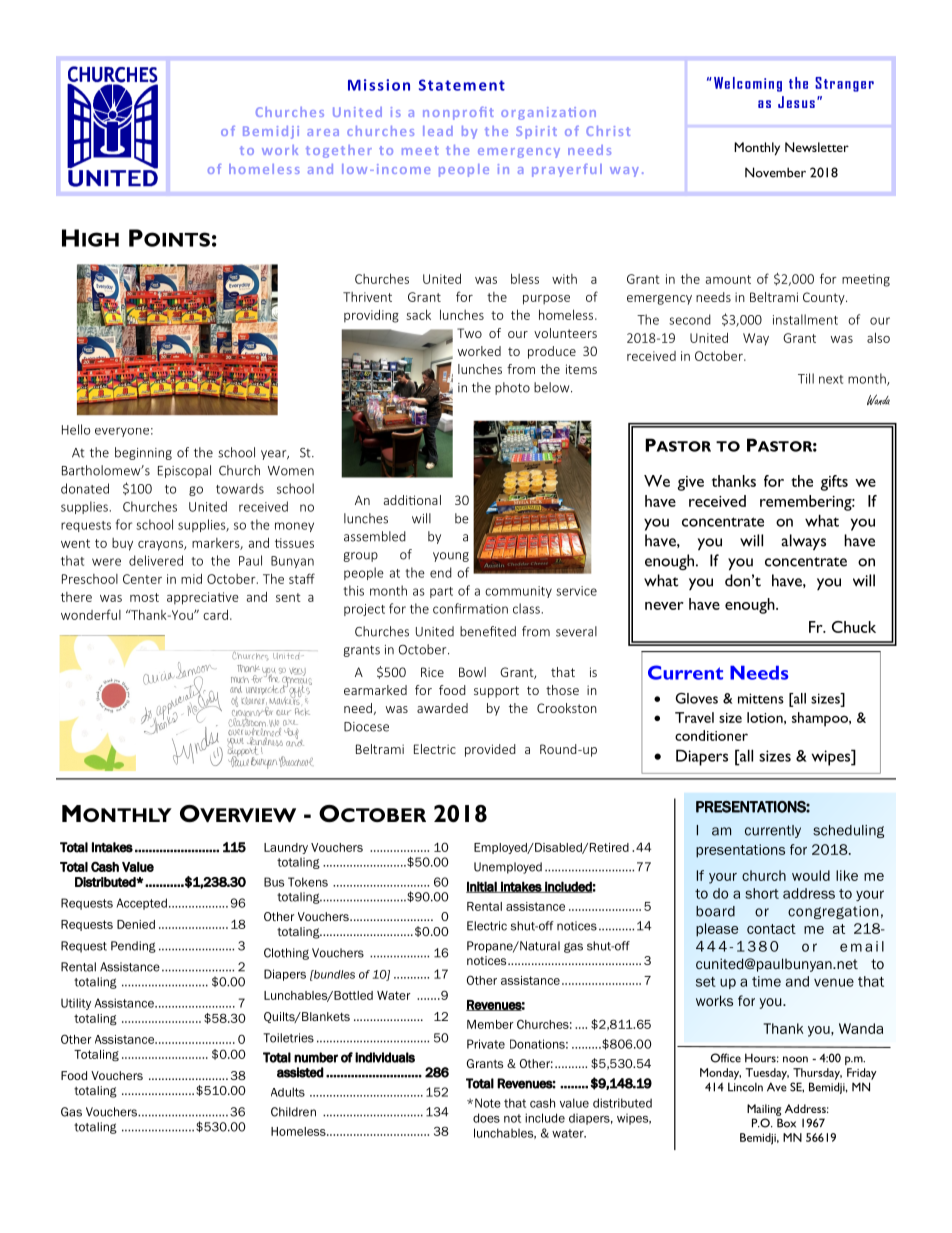 This screenshot has height=1233, width=952. Describe the element at coordinates (817, 147) in the screenshot. I see `Newsletter` at that location.
